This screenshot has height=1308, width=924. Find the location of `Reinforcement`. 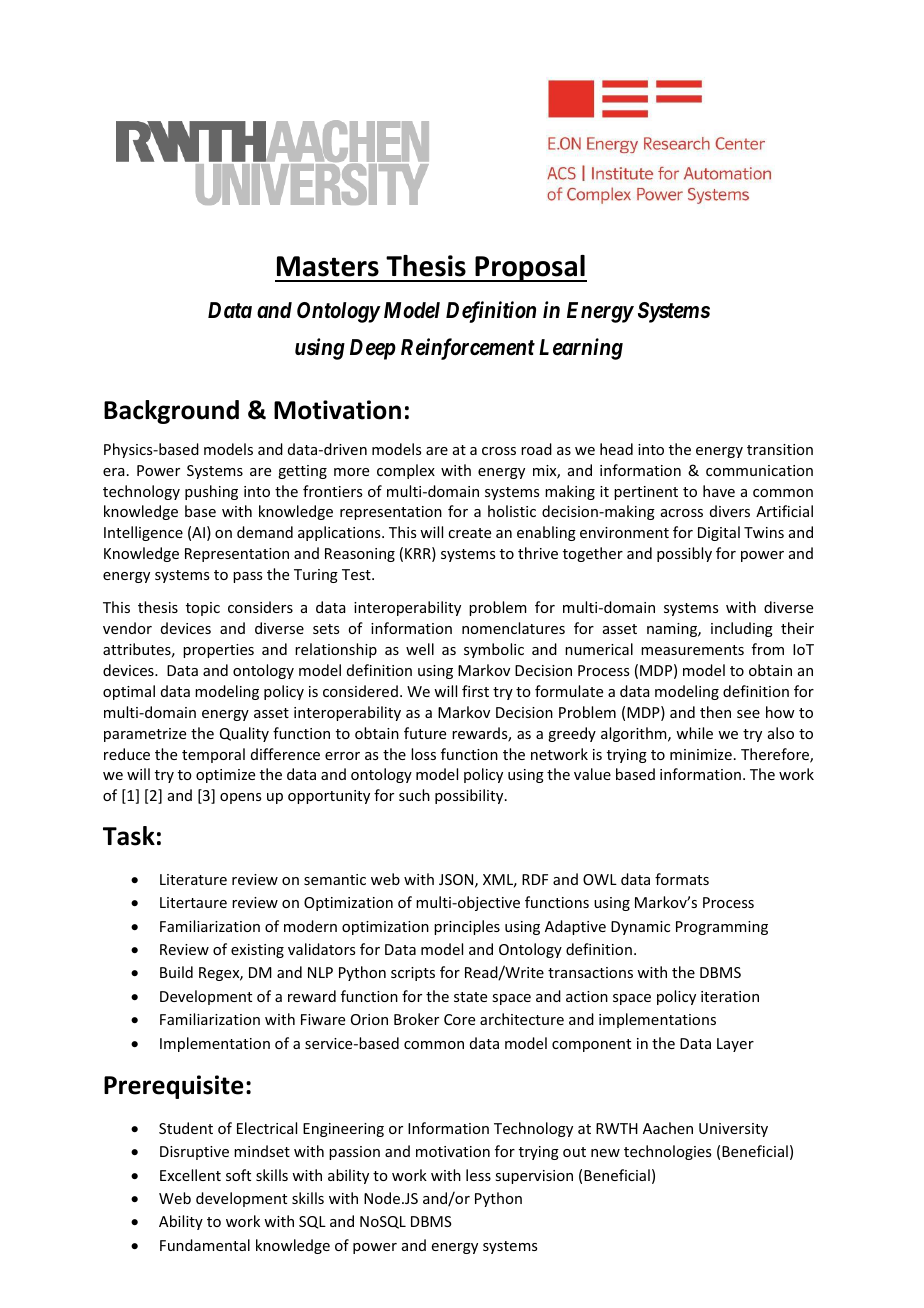

Reinforcement is located at coordinates (468, 349).
